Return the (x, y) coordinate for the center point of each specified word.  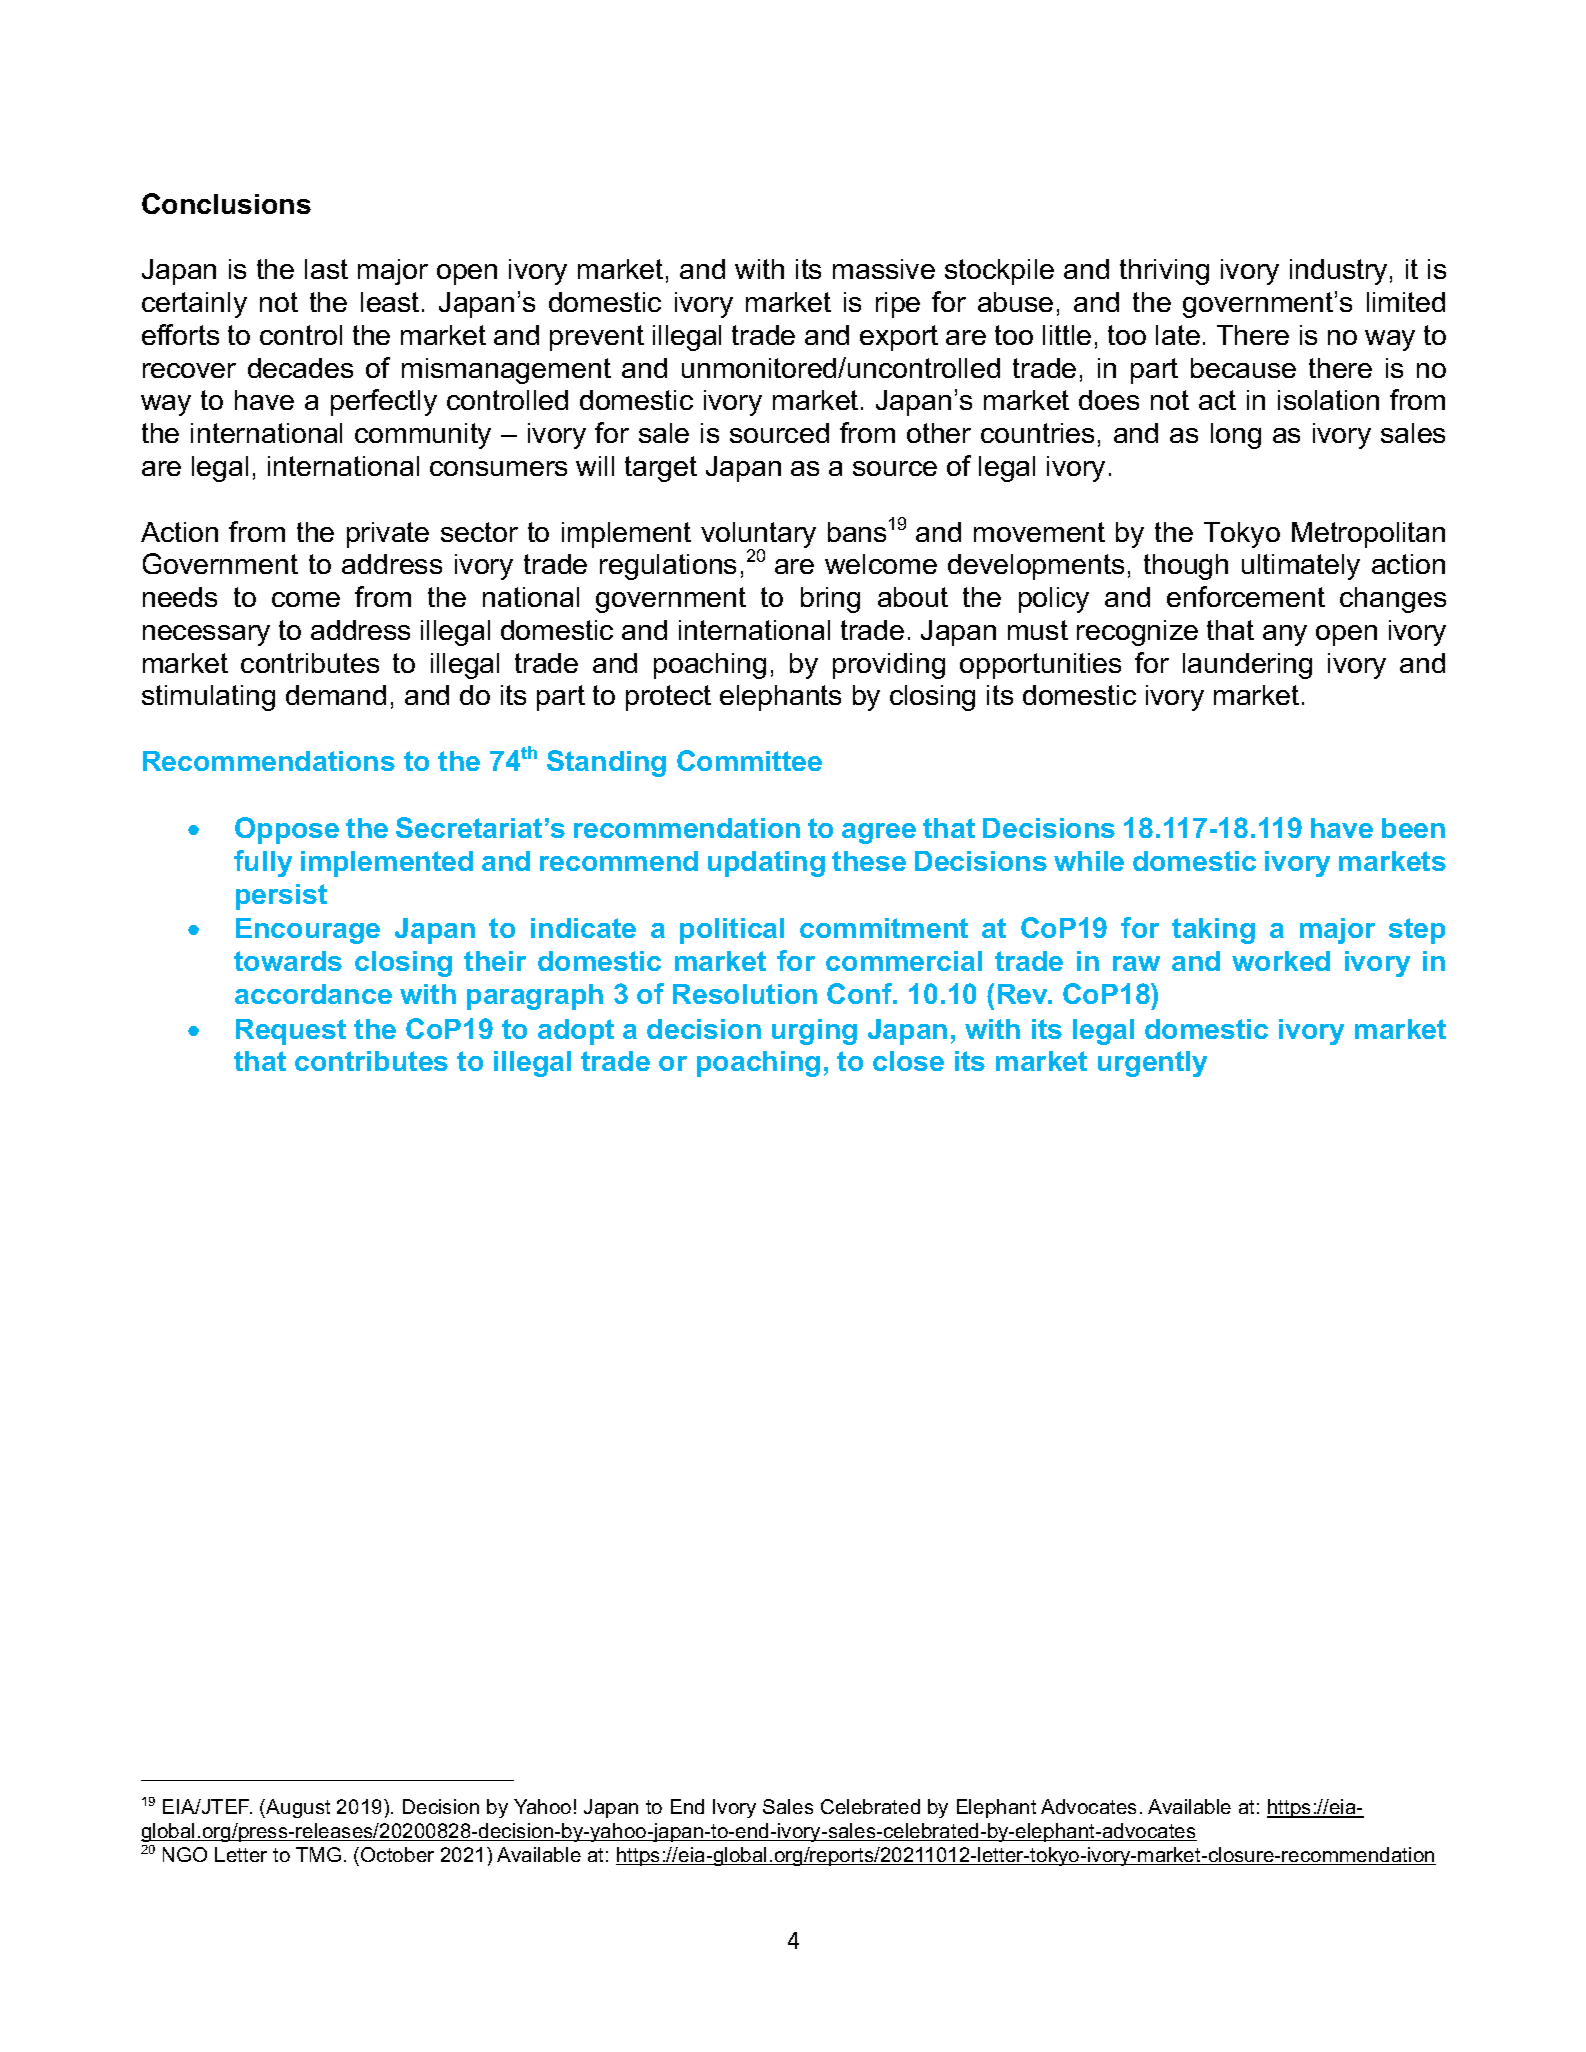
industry (1338, 272)
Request (291, 1032)
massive (884, 269)
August (297, 1808)
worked (1281, 961)
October (397, 1854)
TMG (318, 1854)
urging (814, 1032)
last (326, 269)
